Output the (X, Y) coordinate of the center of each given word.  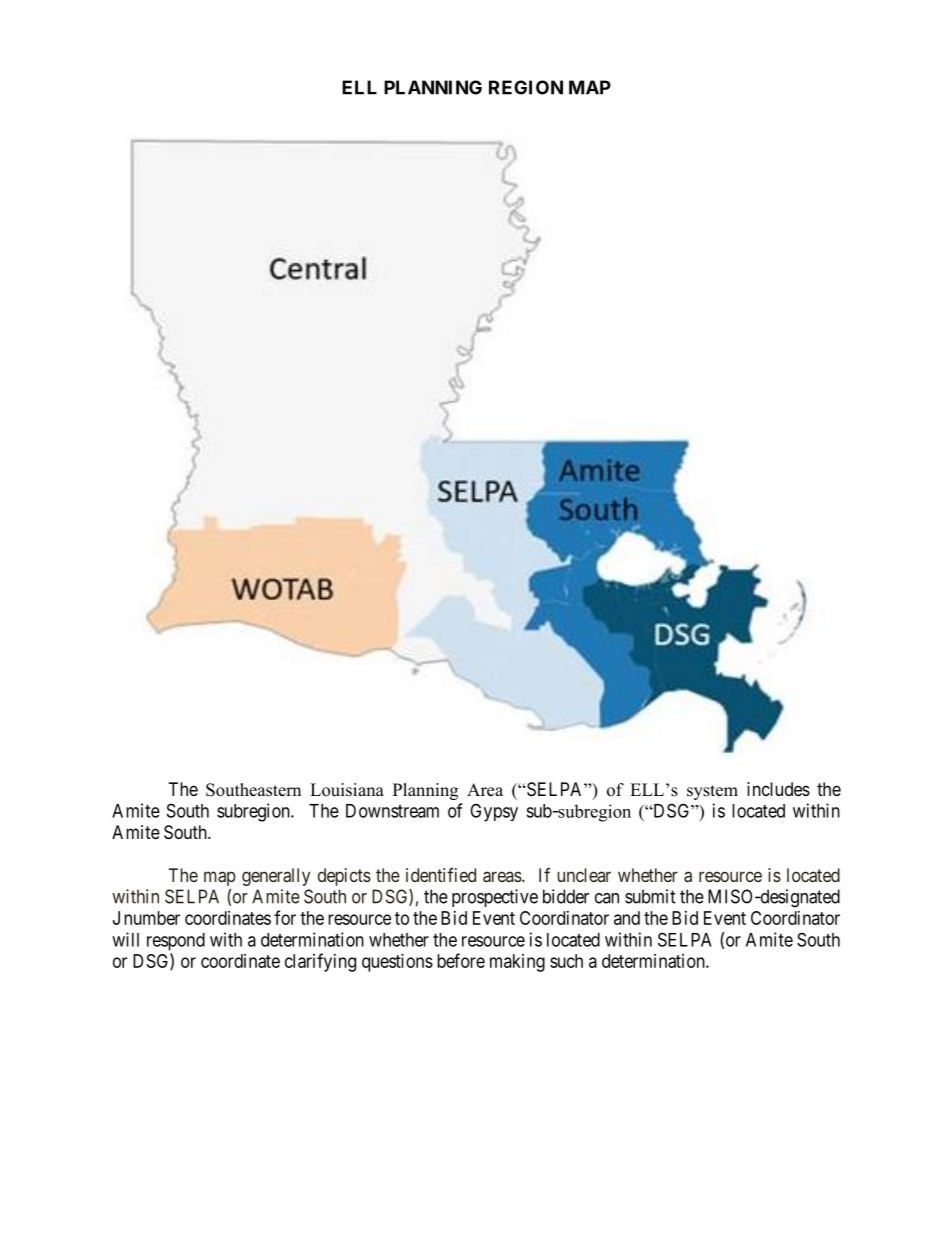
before (461, 960)
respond (176, 942)
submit (650, 896)
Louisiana (347, 790)
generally (276, 877)
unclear (584, 875)
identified (441, 875)
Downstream (392, 811)
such (566, 961)
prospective (495, 898)
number (152, 918)
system (712, 792)
